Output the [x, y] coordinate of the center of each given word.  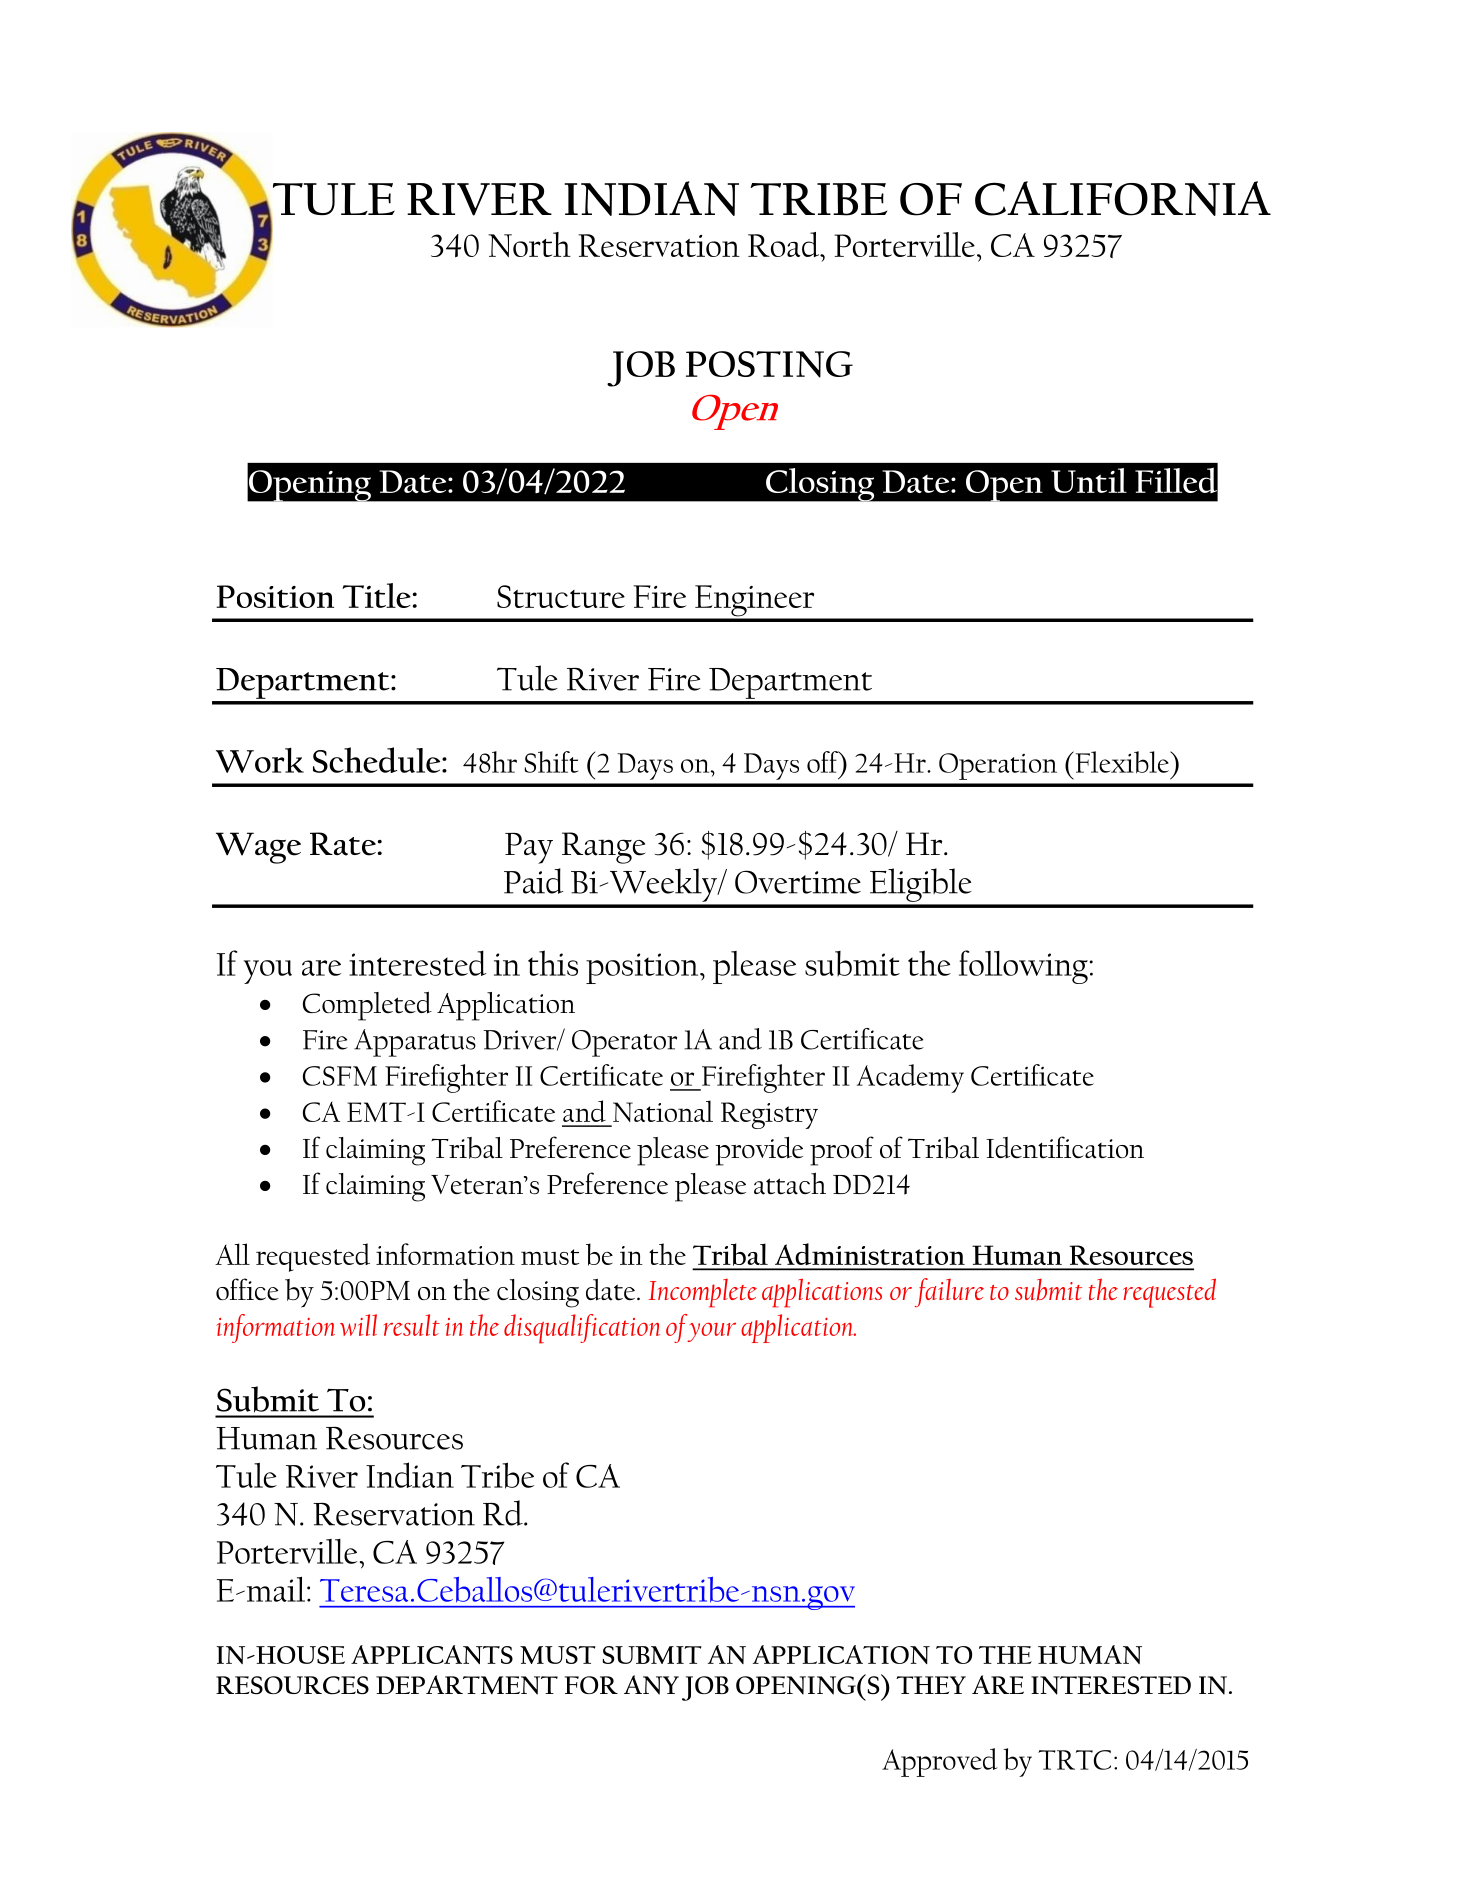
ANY [651, 1685]
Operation [998, 766]
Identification [1065, 1147]
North [529, 244]
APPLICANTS [432, 1654]
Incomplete [702, 1293]
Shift [551, 762]
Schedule [378, 760]
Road [785, 244]
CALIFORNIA [1123, 198]
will [358, 1325]
